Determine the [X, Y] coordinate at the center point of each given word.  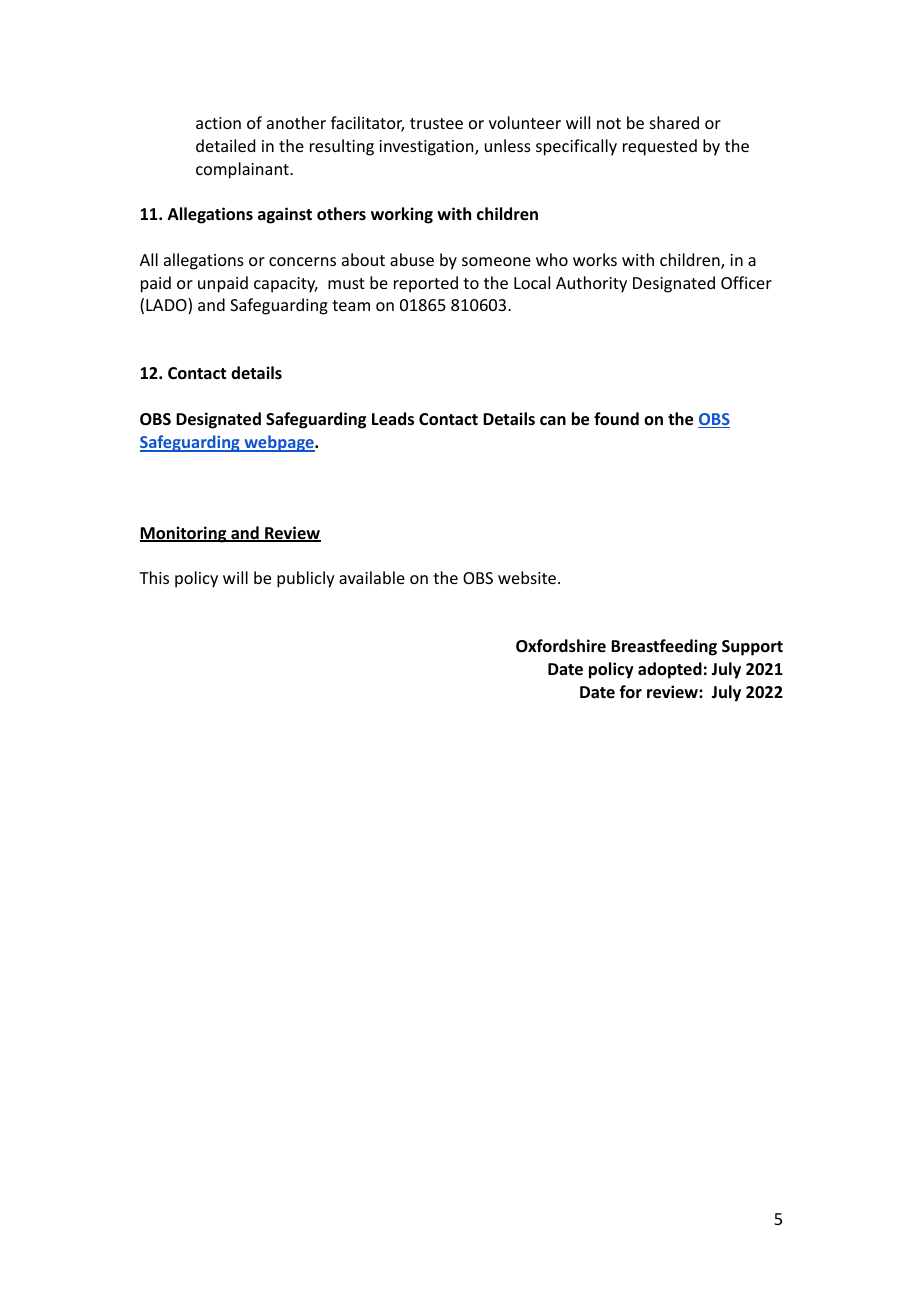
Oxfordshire [561, 646]
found [616, 419]
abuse [412, 259]
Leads [393, 419]
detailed [225, 145]
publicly [306, 579]
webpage [279, 443]
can [553, 420]
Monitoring [184, 534]
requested [660, 147]
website [527, 577]
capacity [286, 285]
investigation [427, 148]
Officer [746, 282]
